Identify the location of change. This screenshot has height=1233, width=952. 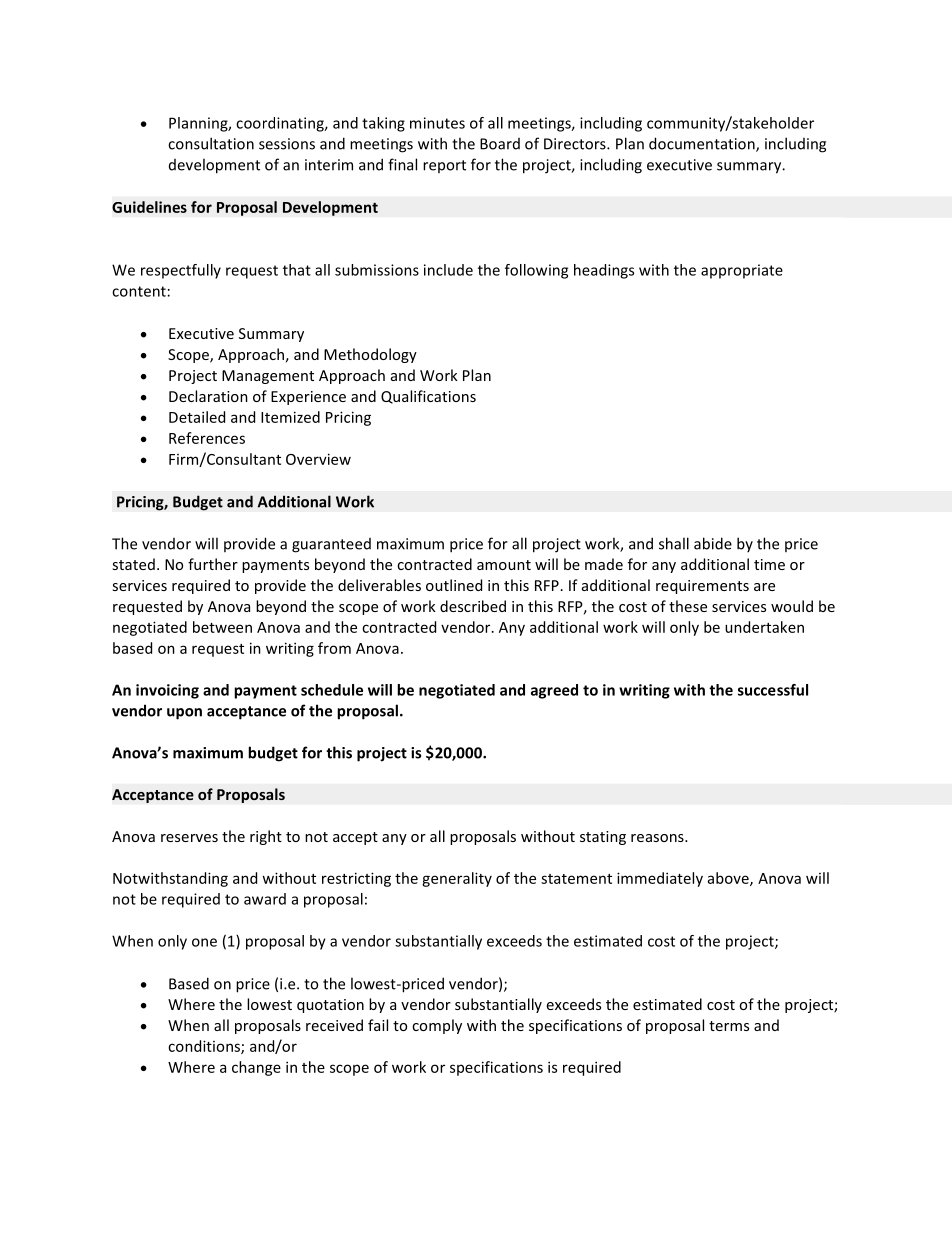
(256, 1068).
